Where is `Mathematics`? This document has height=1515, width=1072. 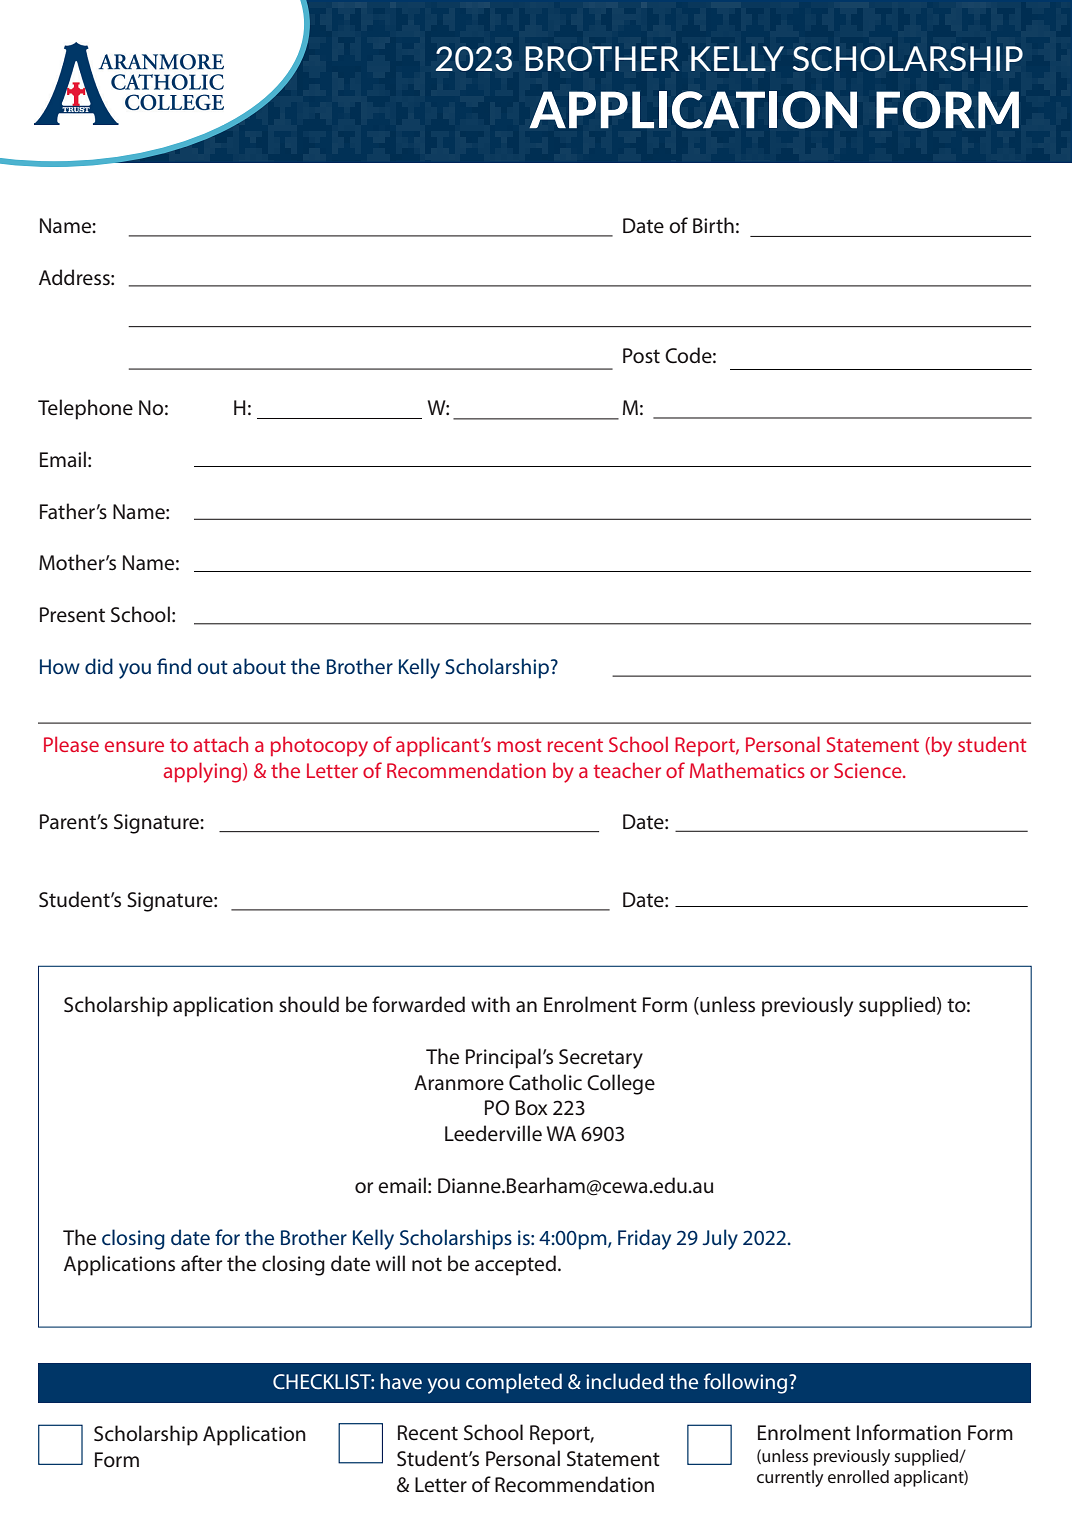
Mathematics is located at coordinates (747, 770).
